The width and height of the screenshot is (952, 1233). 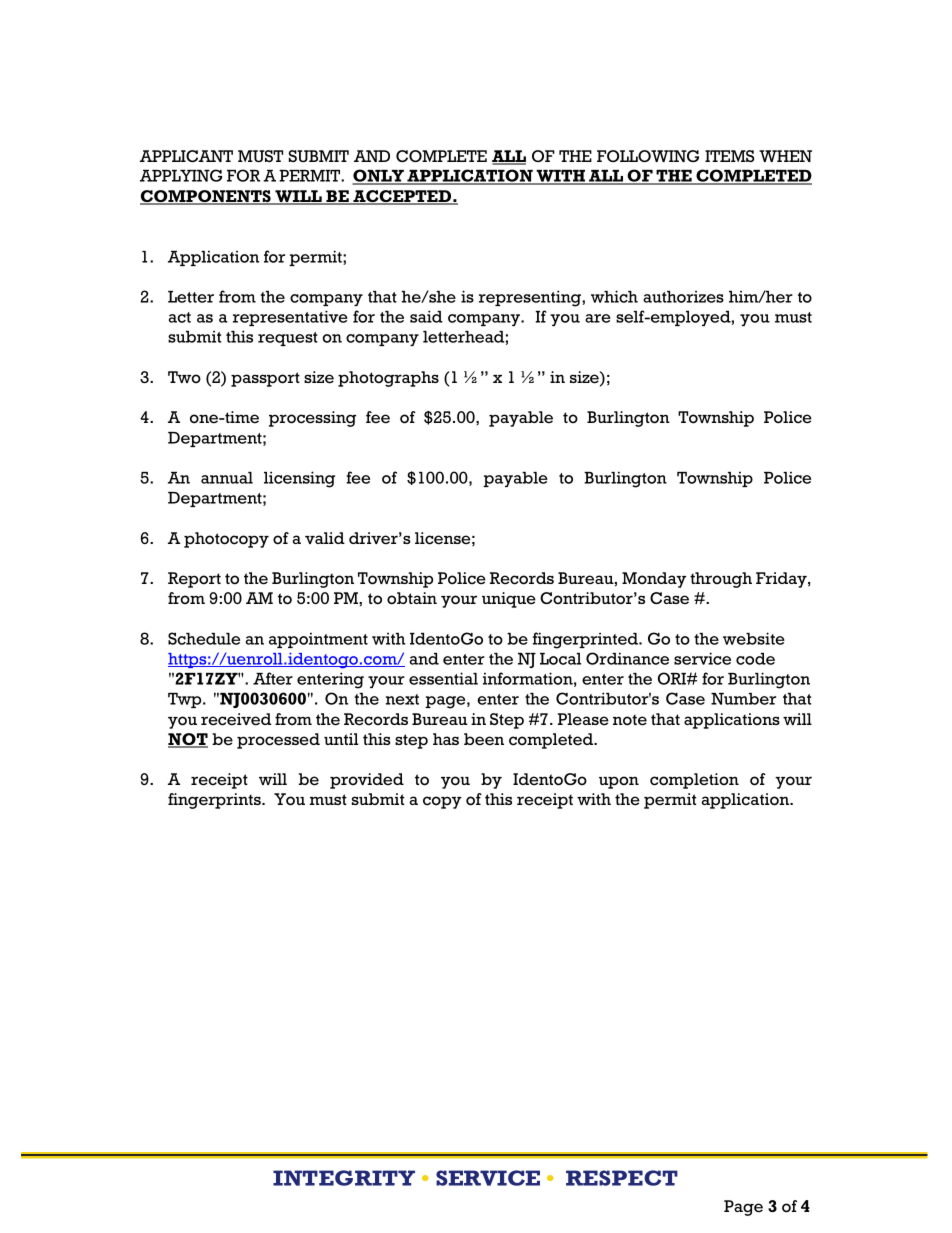 I want to click on code, so click(x=755, y=659).
